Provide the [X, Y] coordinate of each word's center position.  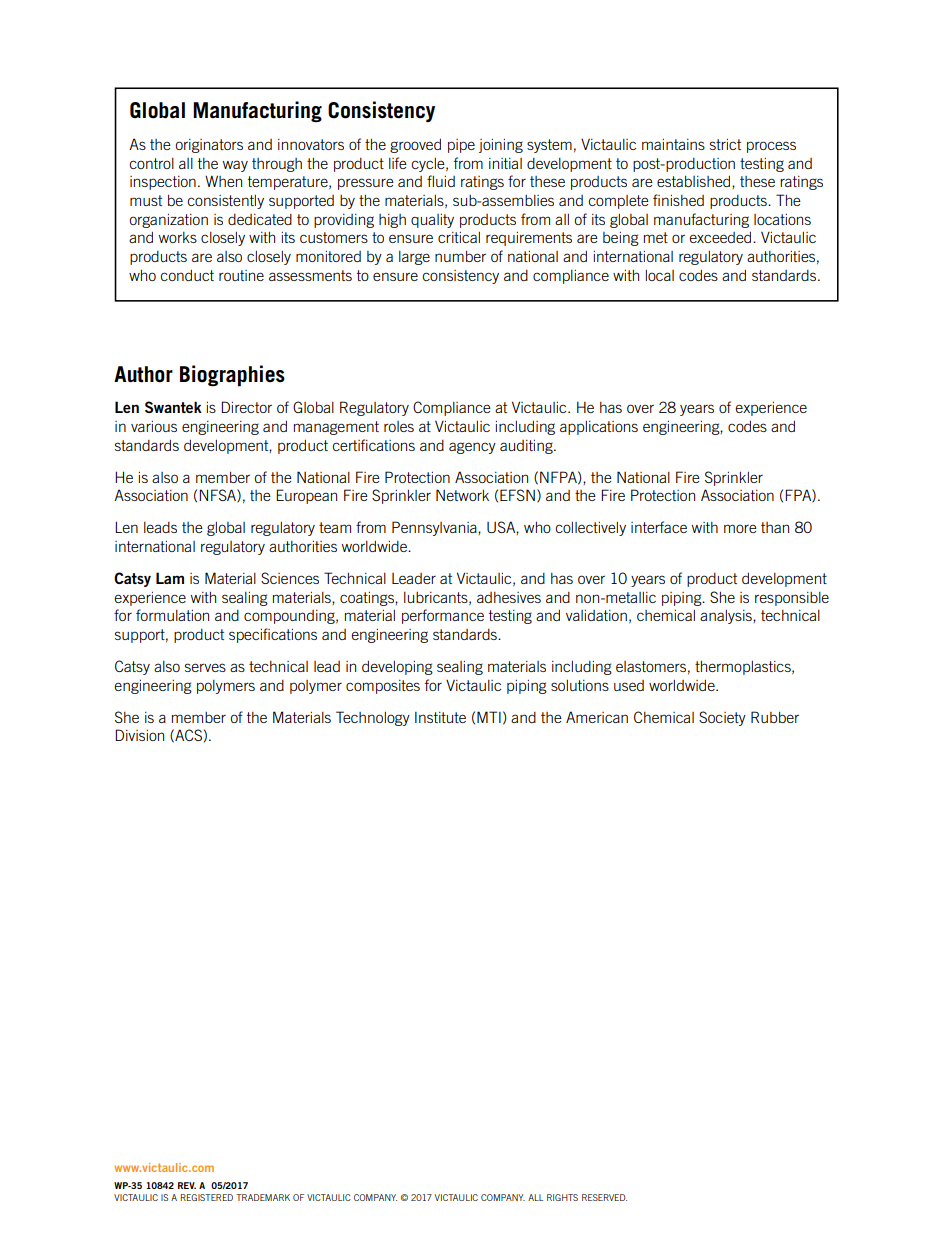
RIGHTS [562, 1197]
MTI [489, 717]
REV [187, 1185]
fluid [441, 181]
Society [722, 718]
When [223, 181]
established [693, 181]
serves [205, 667]
